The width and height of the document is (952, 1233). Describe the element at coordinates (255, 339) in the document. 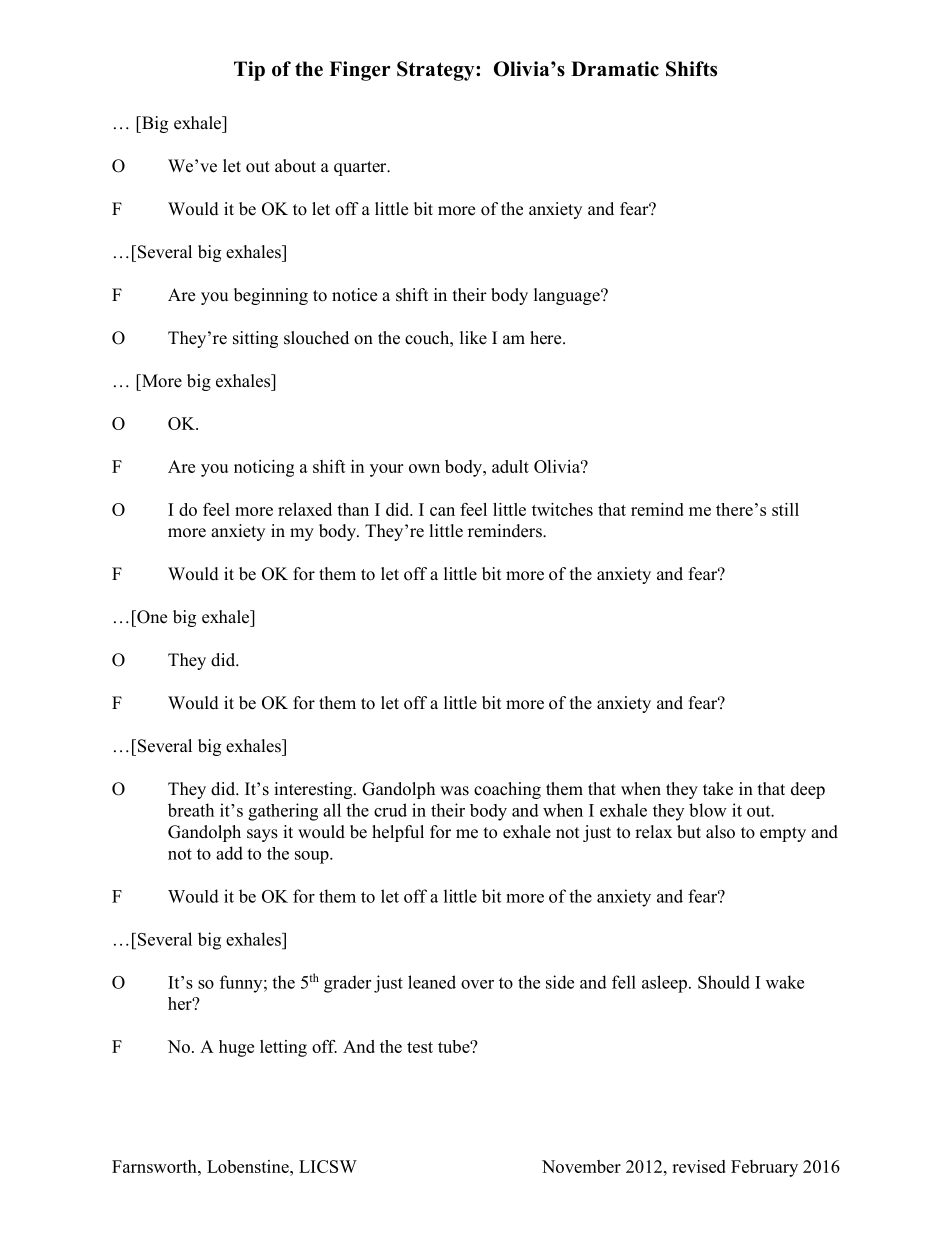

I see `sitting` at that location.
